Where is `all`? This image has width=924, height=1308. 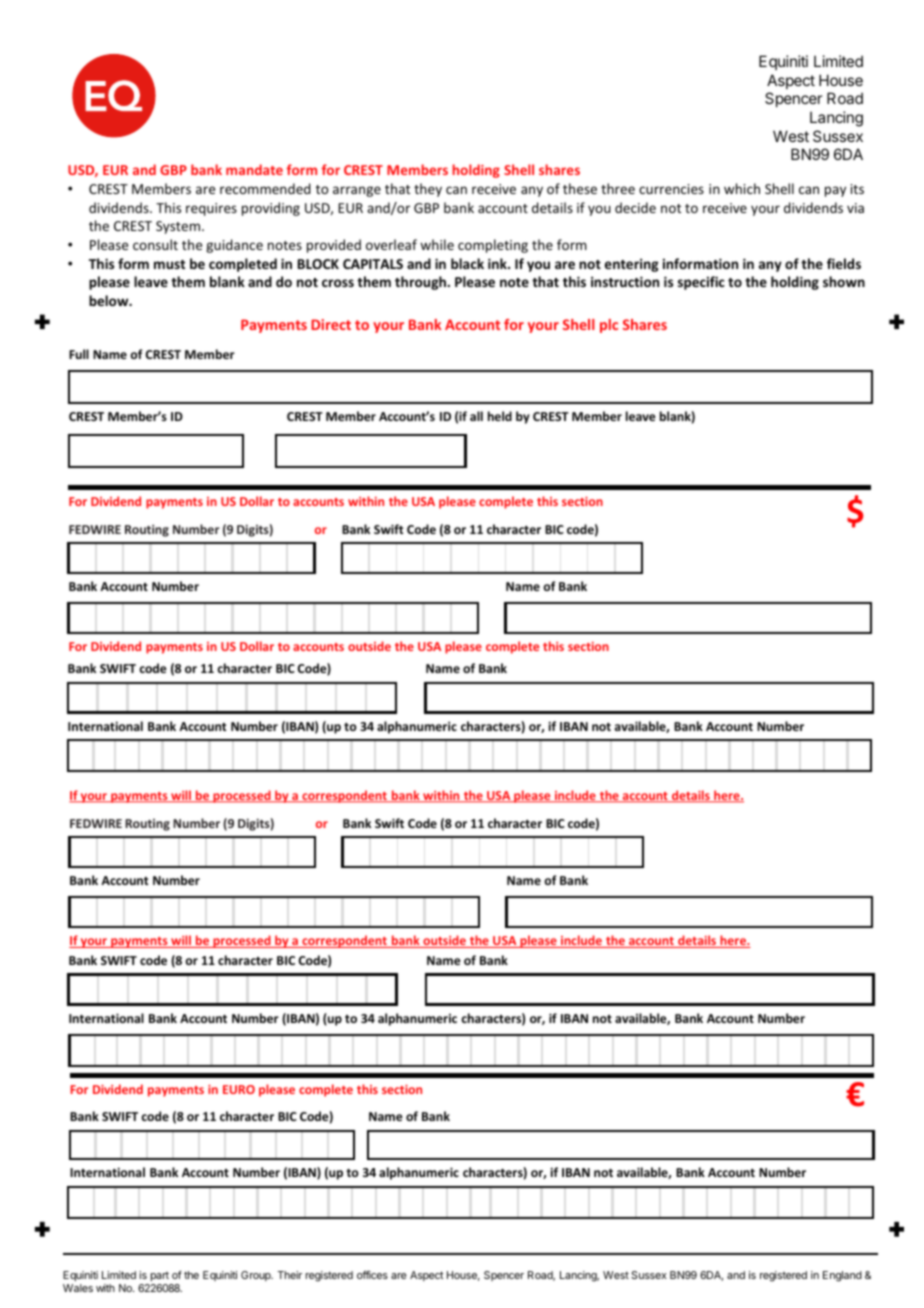
all is located at coordinates (476, 416).
